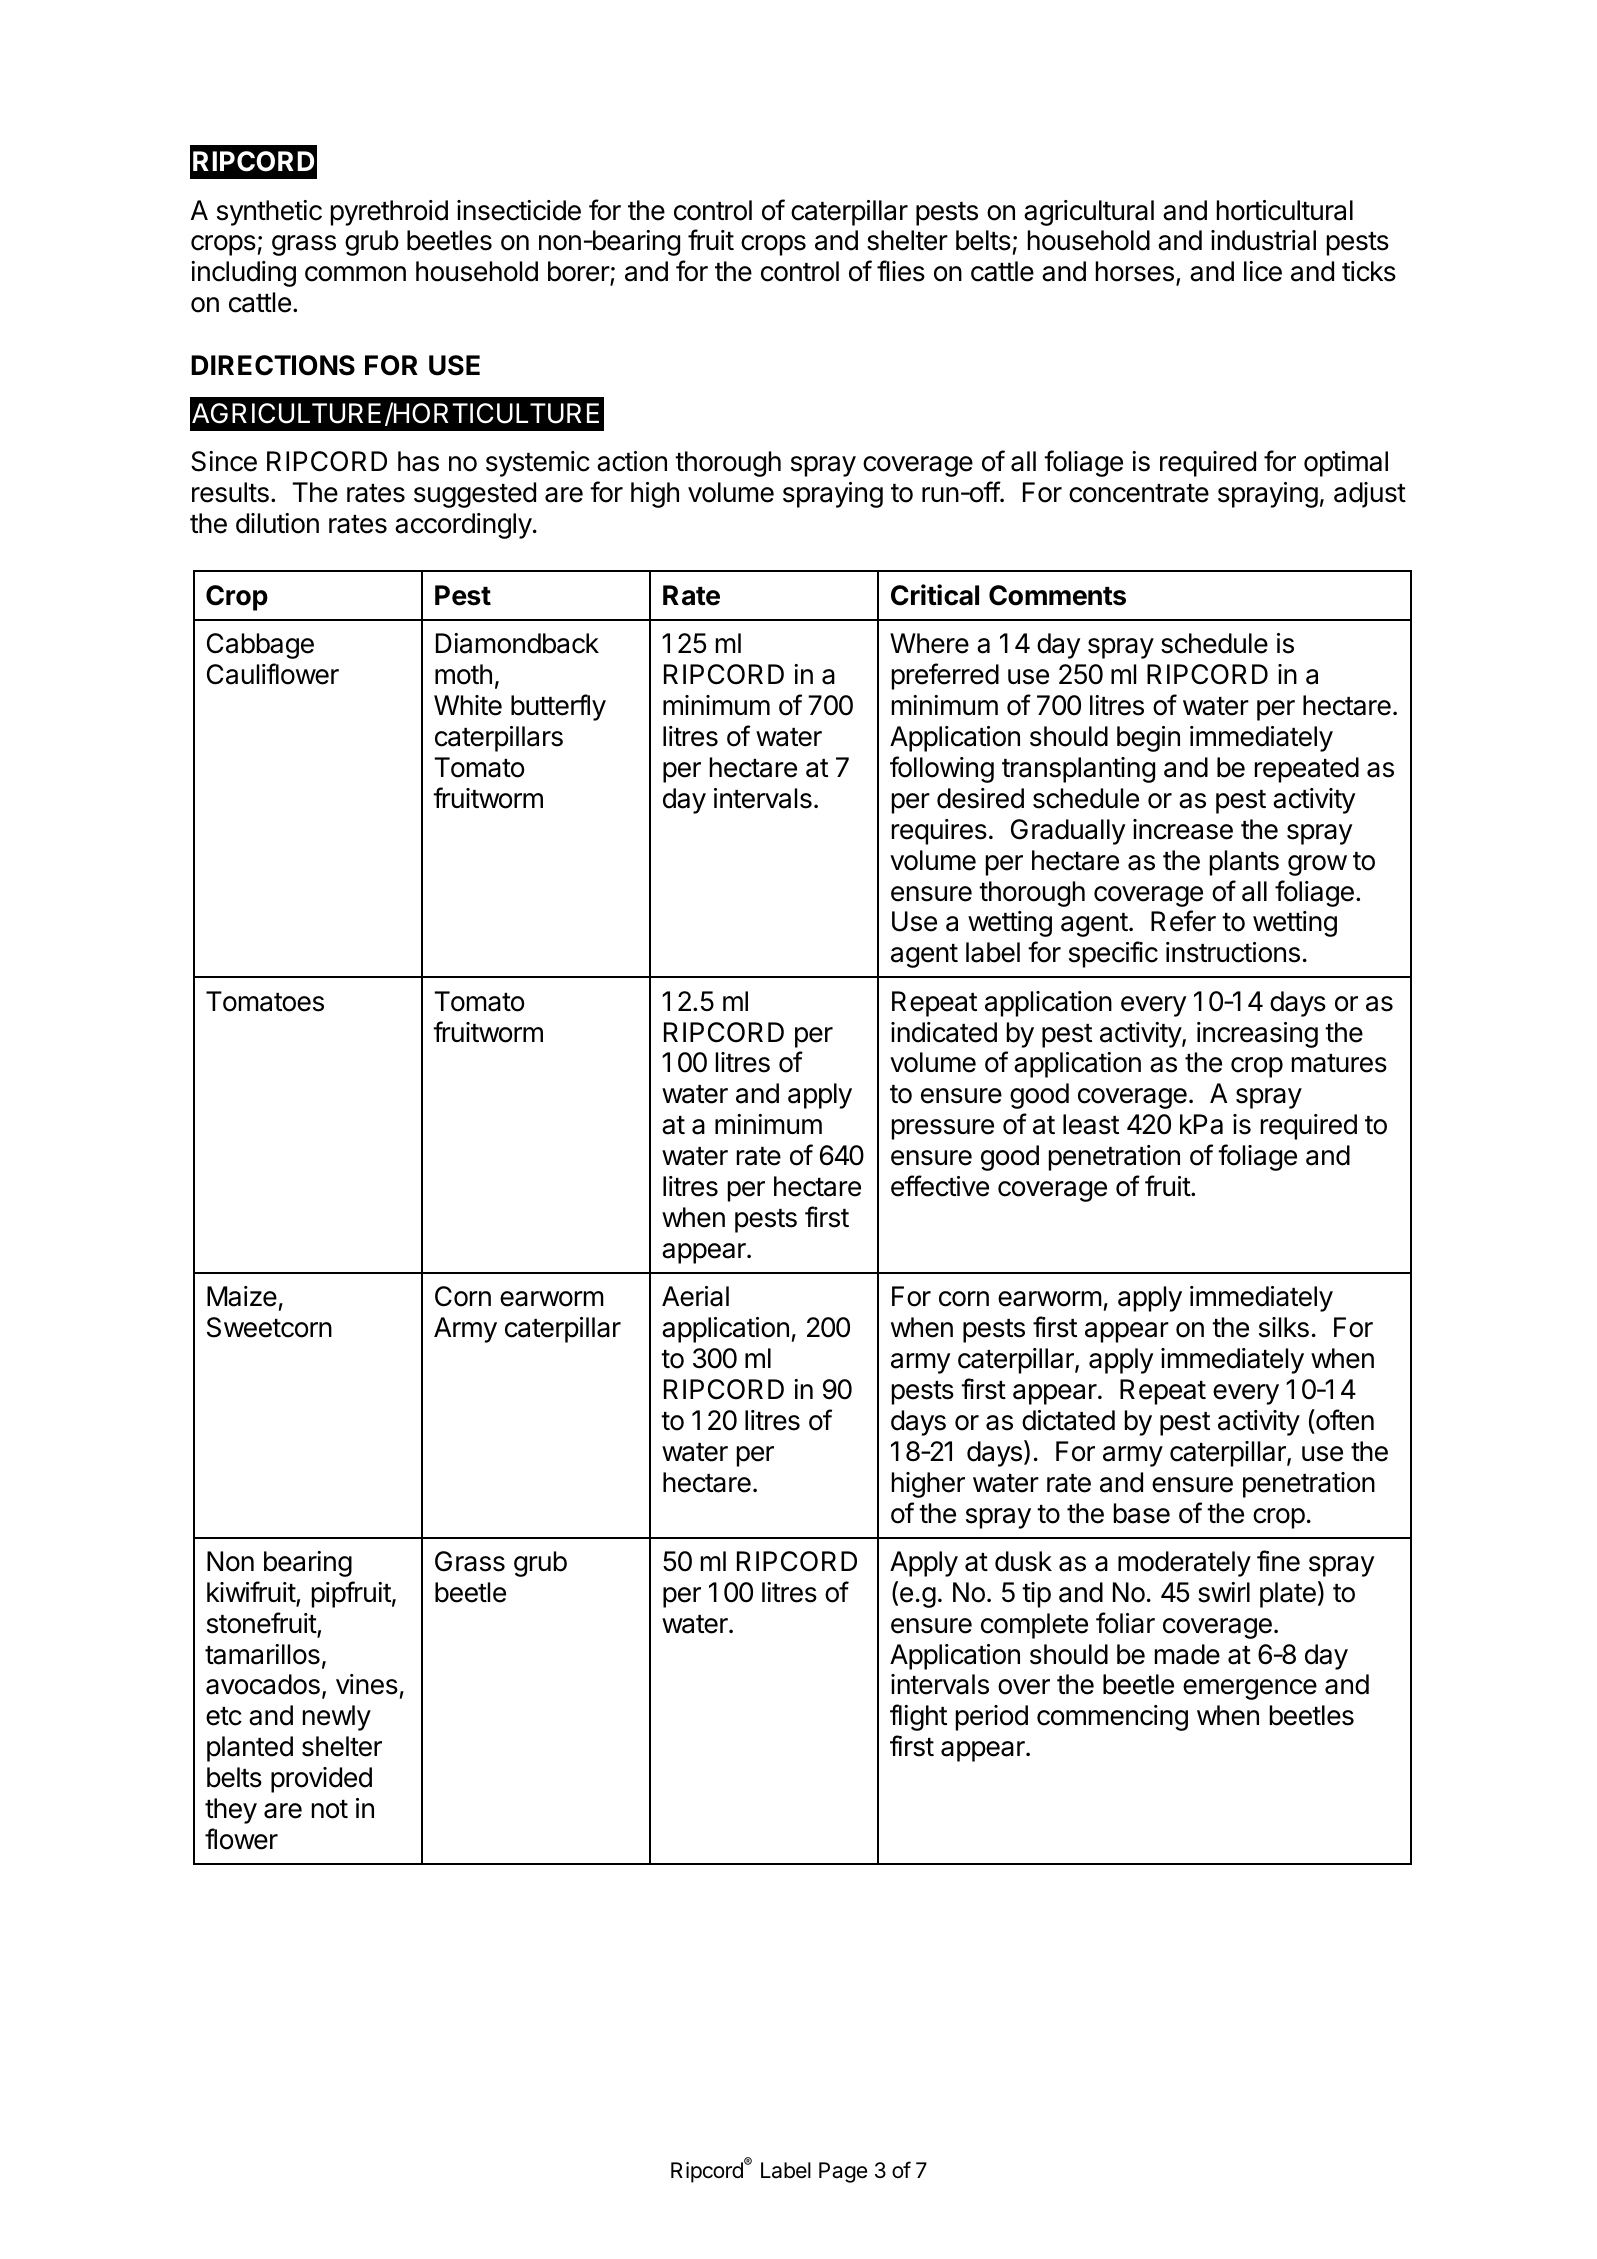 This page has height=2259, width=1597. I want to click on made, so click(1187, 1654).
